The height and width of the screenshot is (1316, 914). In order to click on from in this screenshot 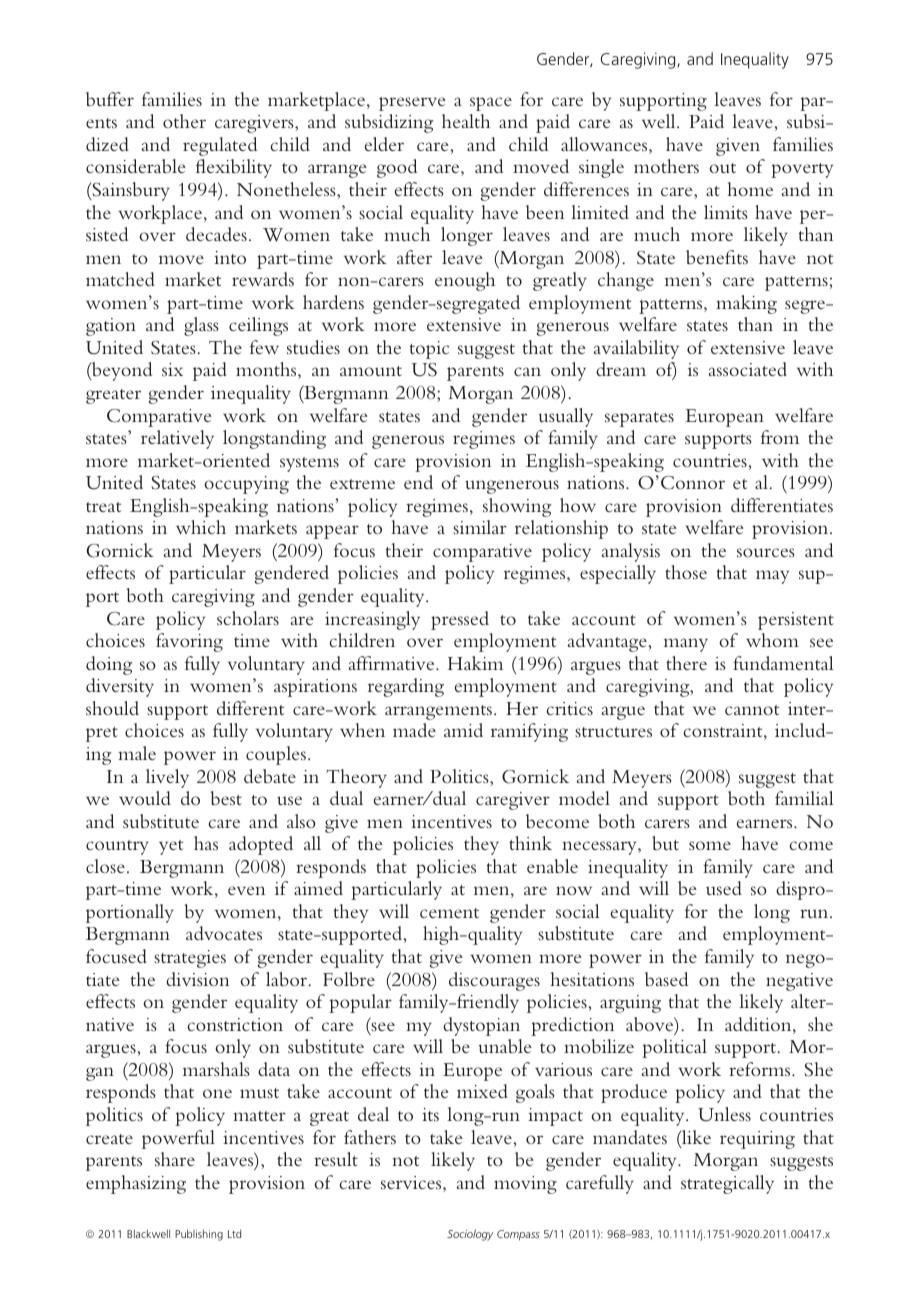, I will do `click(780, 437)`.
